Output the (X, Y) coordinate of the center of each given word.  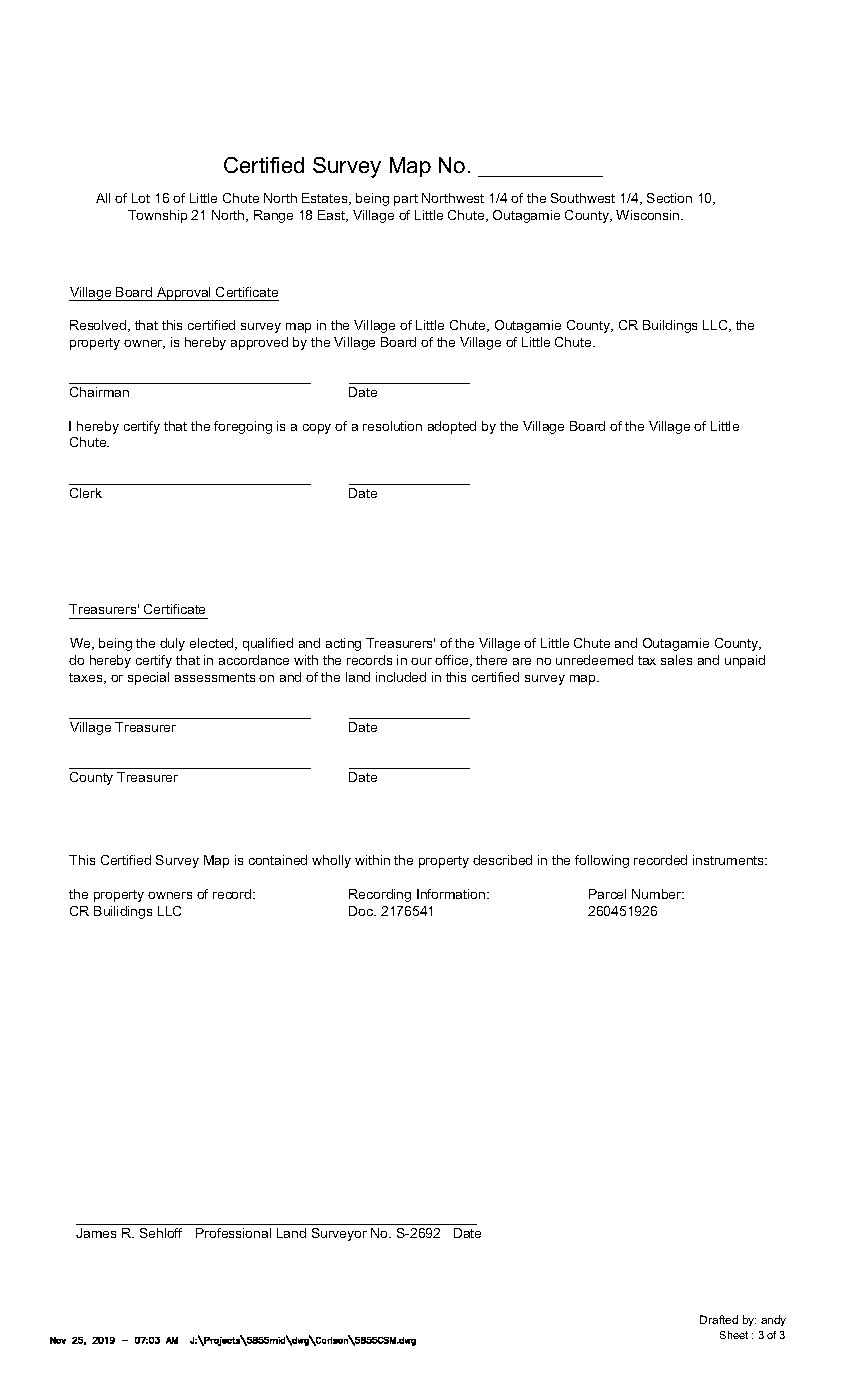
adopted (452, 427)
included (401, 677)
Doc (362, 911)
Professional (233, 1233)
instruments (730, 860)
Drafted (719, 1319)
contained (278, 860)
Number (658, 894)
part (406, 200)
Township (157, 216)
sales (676, 660)
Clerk (86, 493)
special (148, 678)
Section (669, 198)
